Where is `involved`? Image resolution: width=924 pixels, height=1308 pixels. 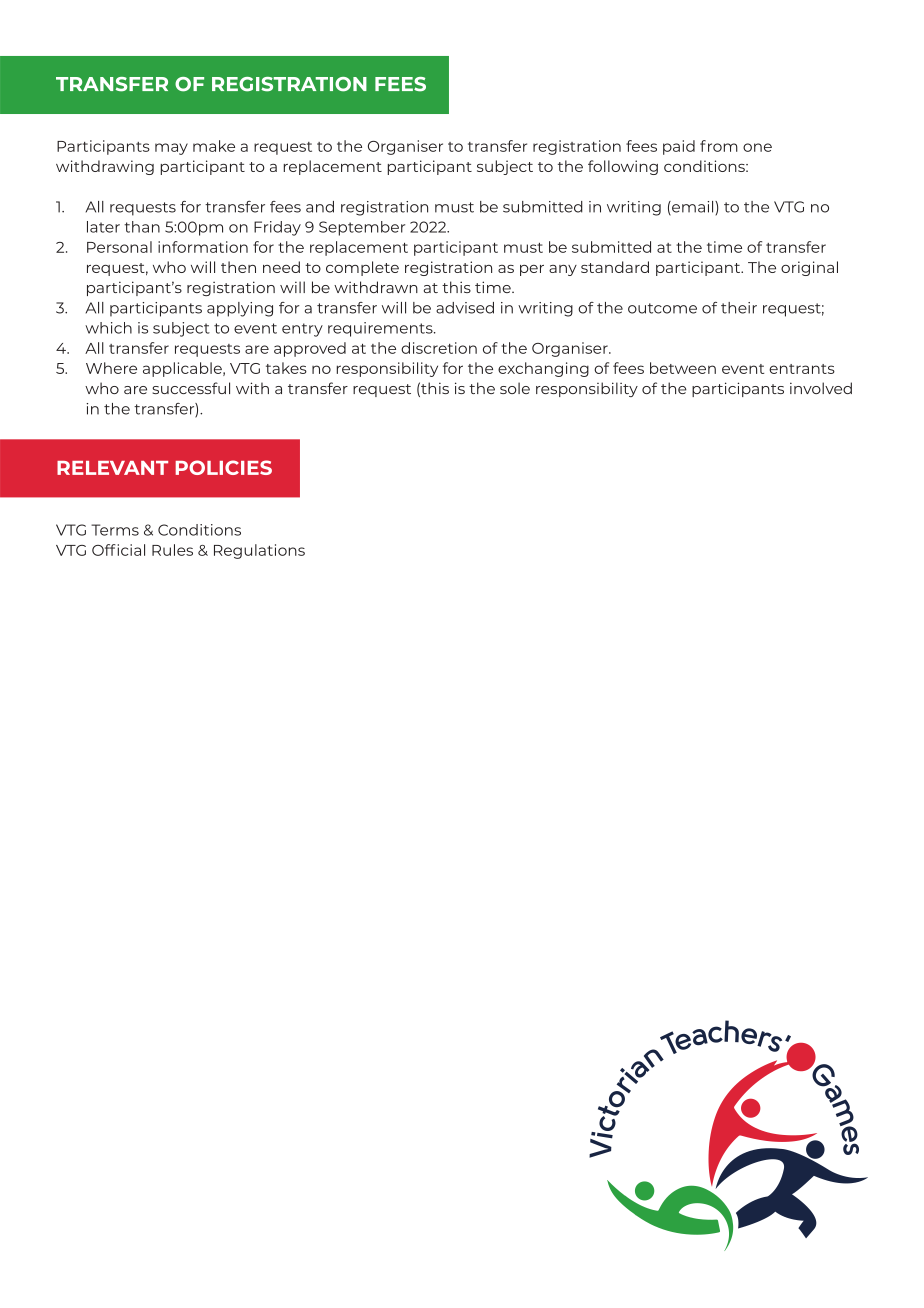
involved is located at coordinates (821, 388).
